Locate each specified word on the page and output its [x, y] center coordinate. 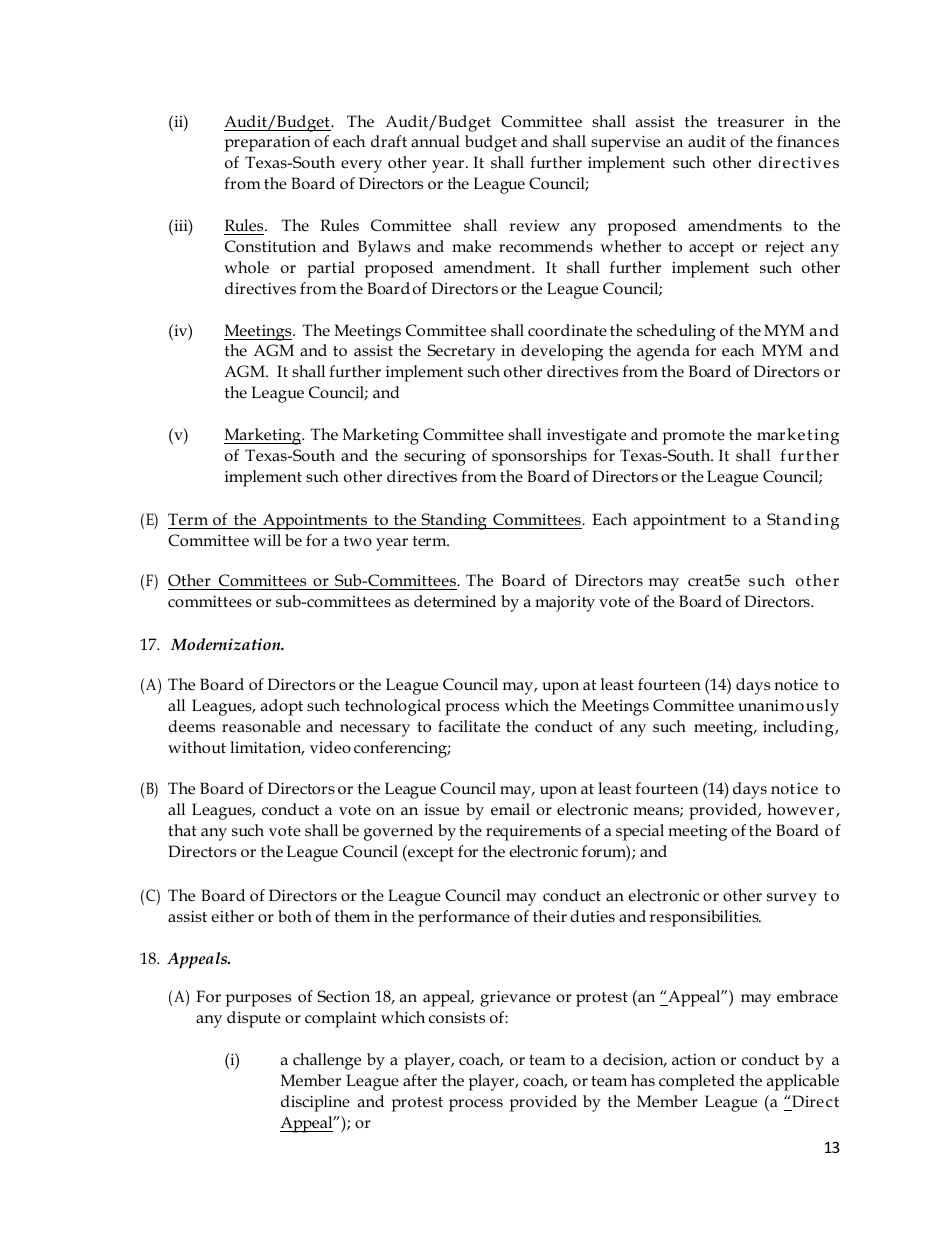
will [267, 540]
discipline [315, 1103]
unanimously [788, 707]
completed [697, 1082]
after [420, 1080]
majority [565, 604]
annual [435, 141]
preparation [268, 144]
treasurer [750, 122]
